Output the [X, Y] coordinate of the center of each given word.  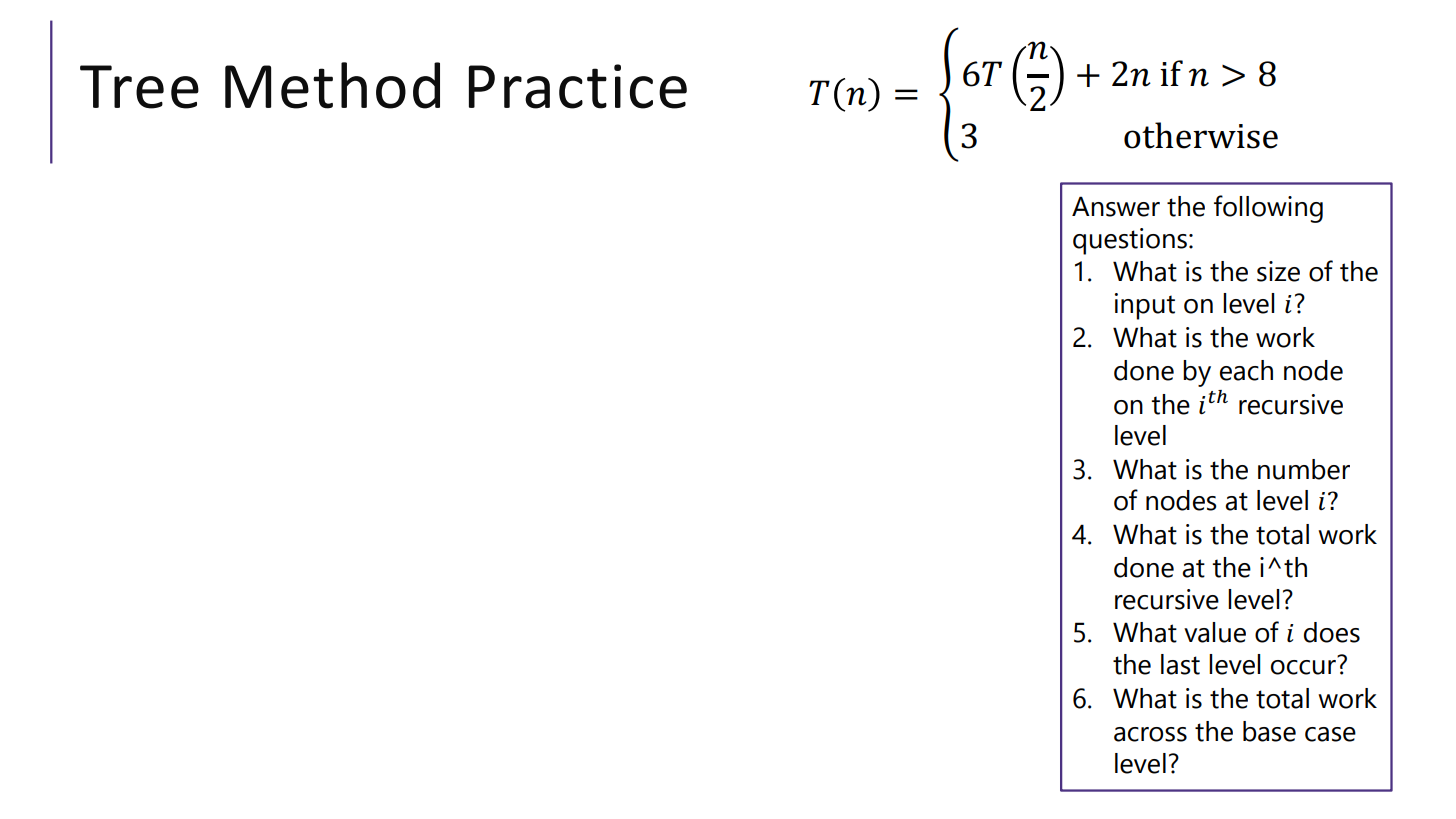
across [1150, 734]
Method [332, 85]
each [1246, 370]
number [1304, 469]
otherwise [1201, 135]
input [1145, 306]
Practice [578, 86]
